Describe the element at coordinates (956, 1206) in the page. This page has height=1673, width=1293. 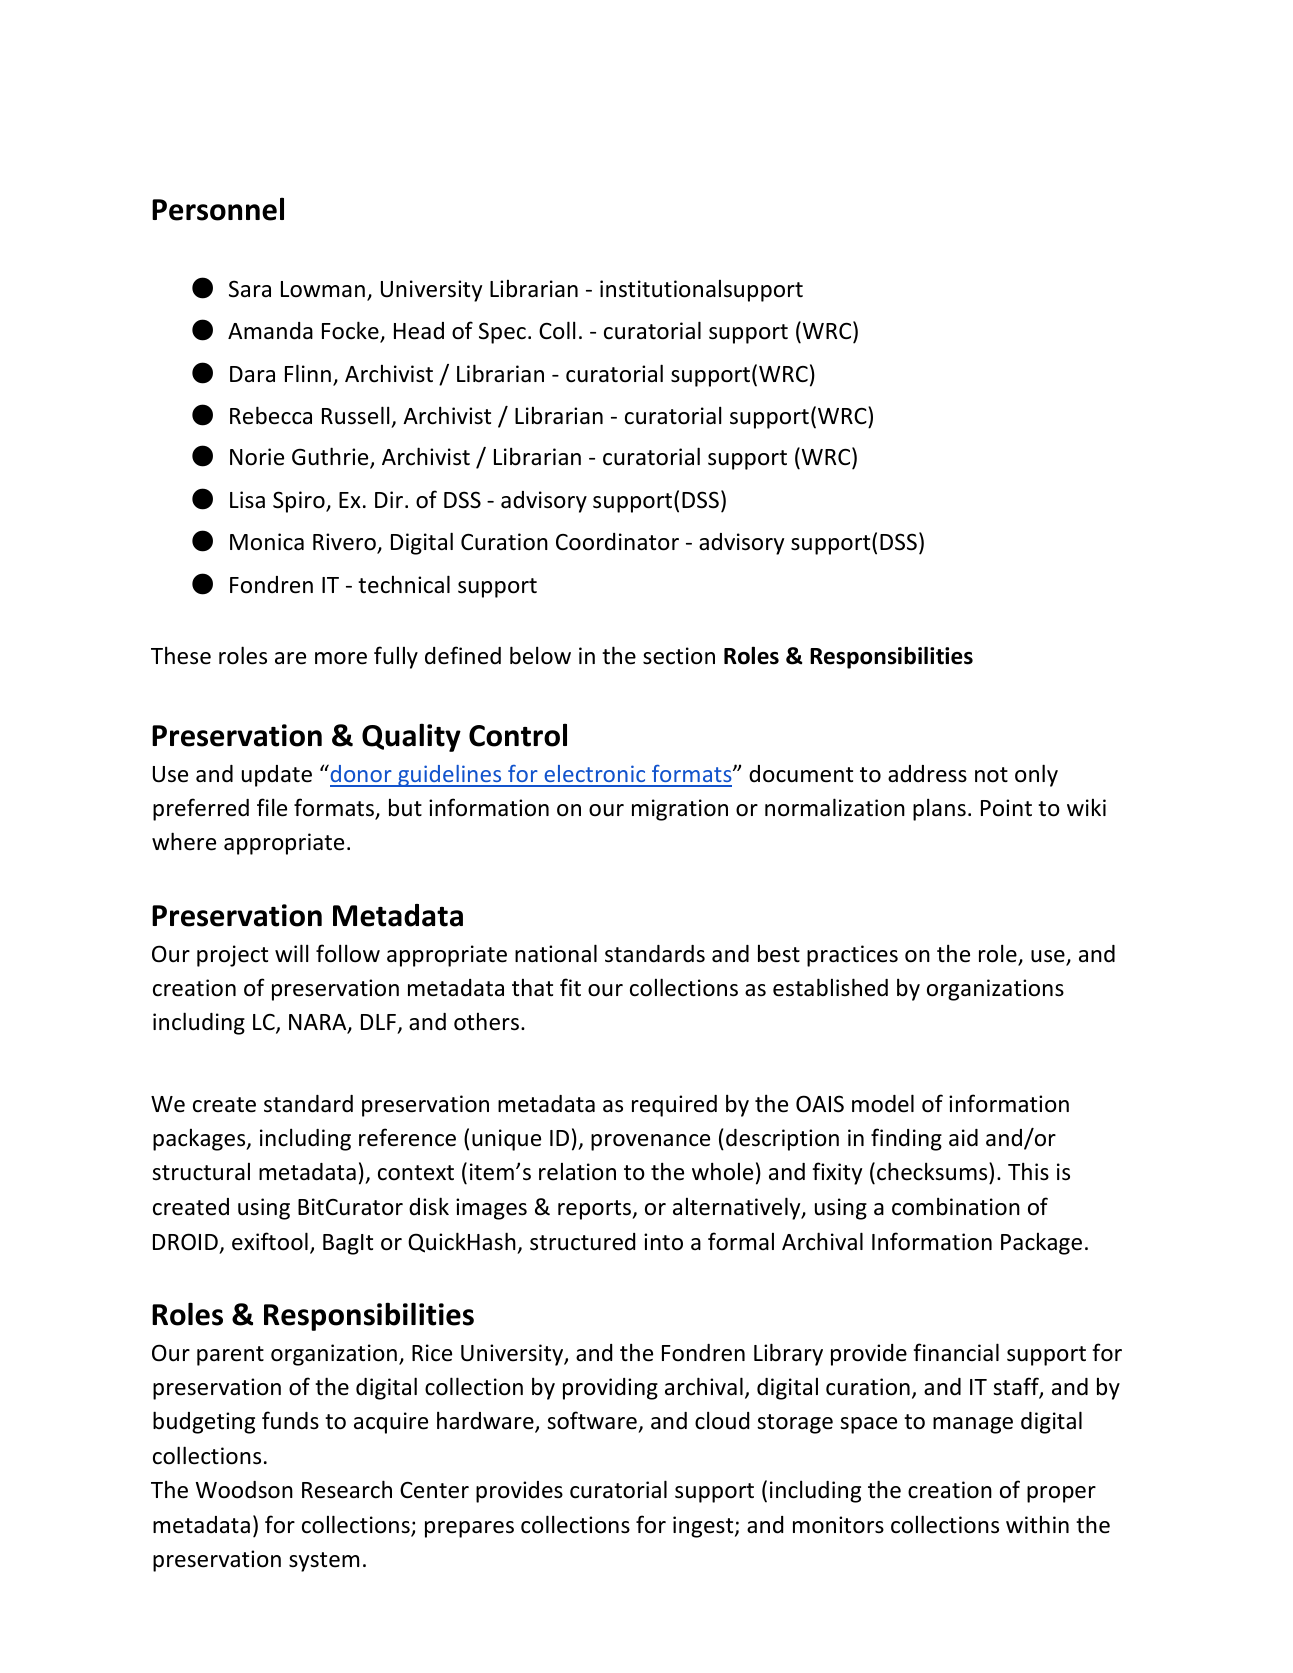
I see `combination` at that location.
